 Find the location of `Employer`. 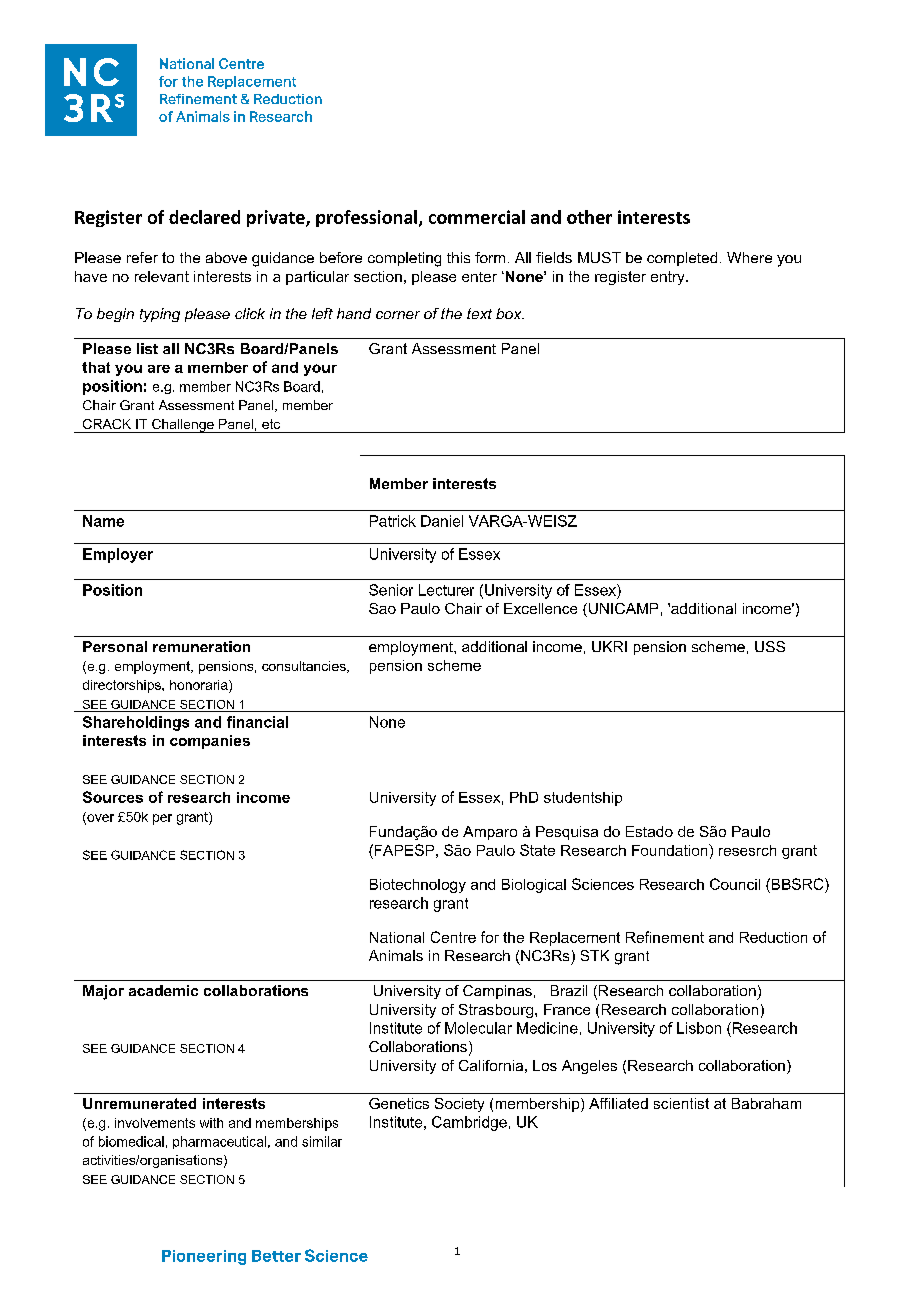

Employer is located at coordinates (118, 555).
